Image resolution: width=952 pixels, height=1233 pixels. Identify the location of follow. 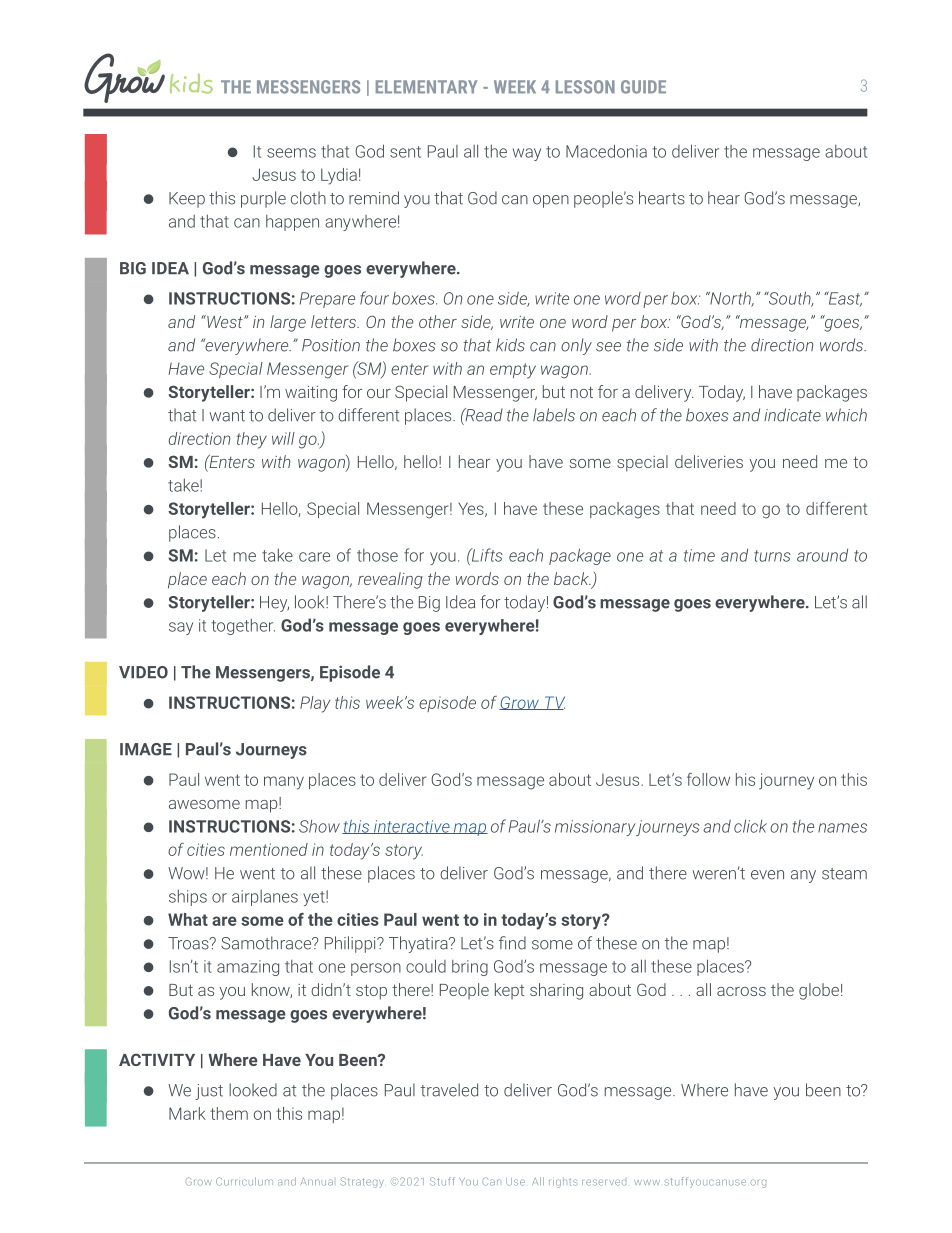
(708, 779).
